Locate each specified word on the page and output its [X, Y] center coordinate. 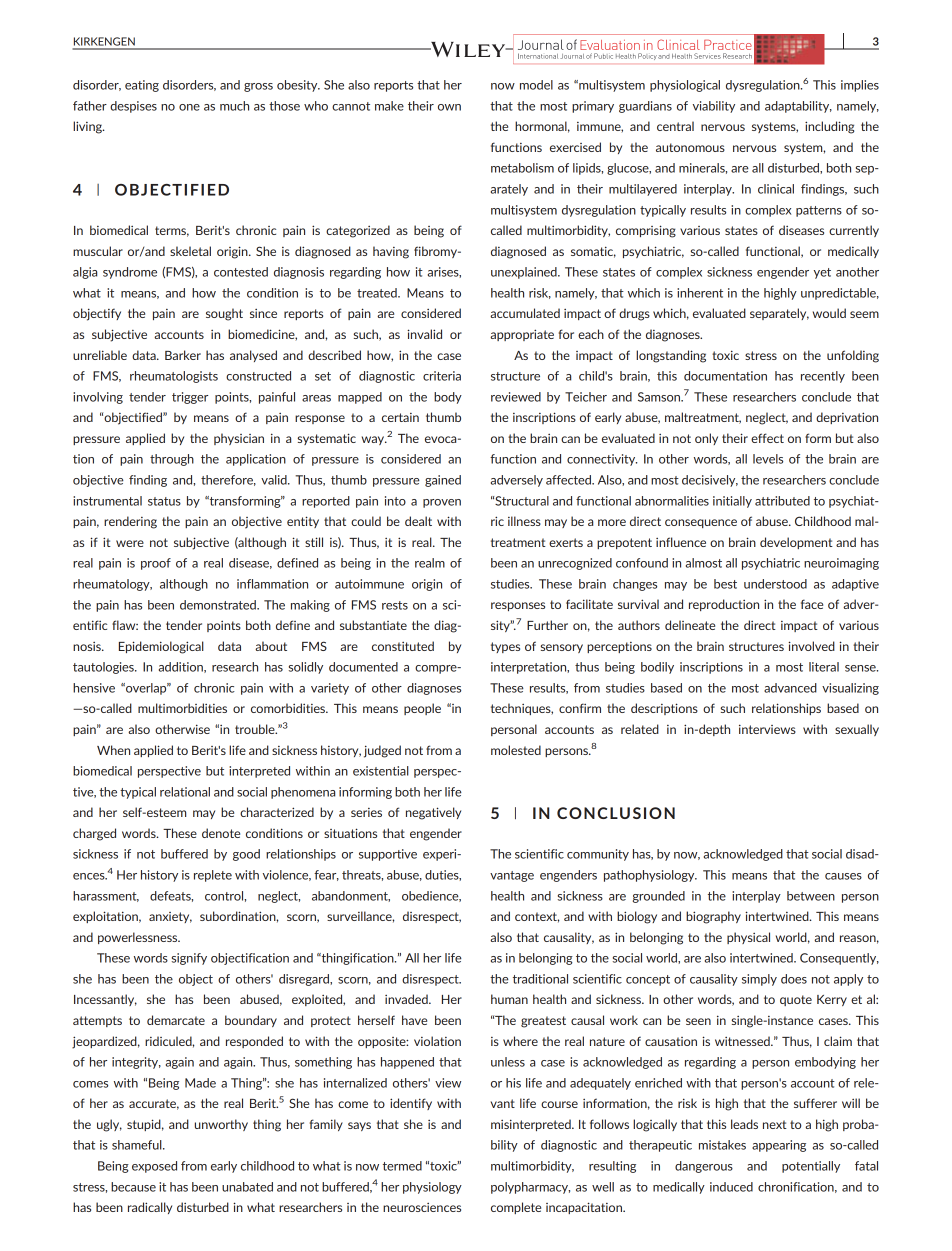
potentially [811, 1167]
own [449, 107]
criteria [442, 376]
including [829, 127]
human [509, 999]
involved [811, 646]
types [505, 647]
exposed [154, 1167]
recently [823, 377]
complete [516, 1208]
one [189, 107]
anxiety [170, 917]
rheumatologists [174, 377]
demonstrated [219, 605]
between [811, 896]
